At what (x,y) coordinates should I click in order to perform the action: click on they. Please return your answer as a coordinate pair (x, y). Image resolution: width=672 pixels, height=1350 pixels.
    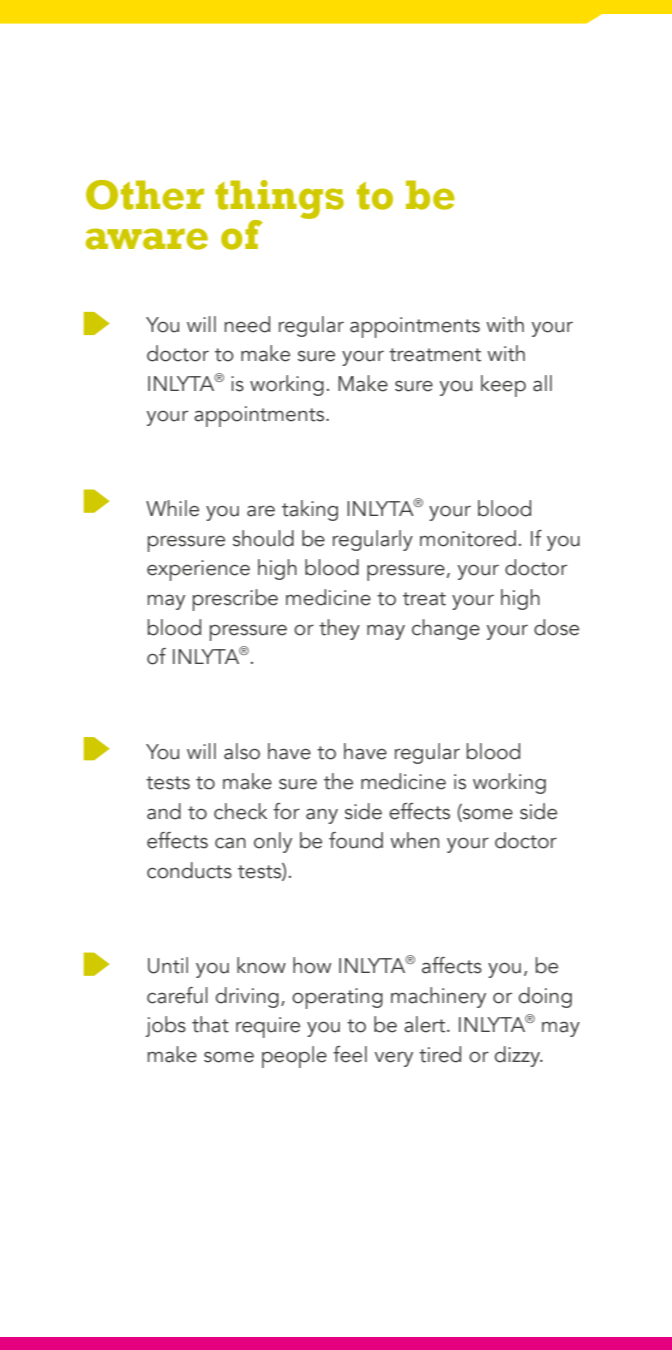
    Looking at the image, I should click on (339, 629).
